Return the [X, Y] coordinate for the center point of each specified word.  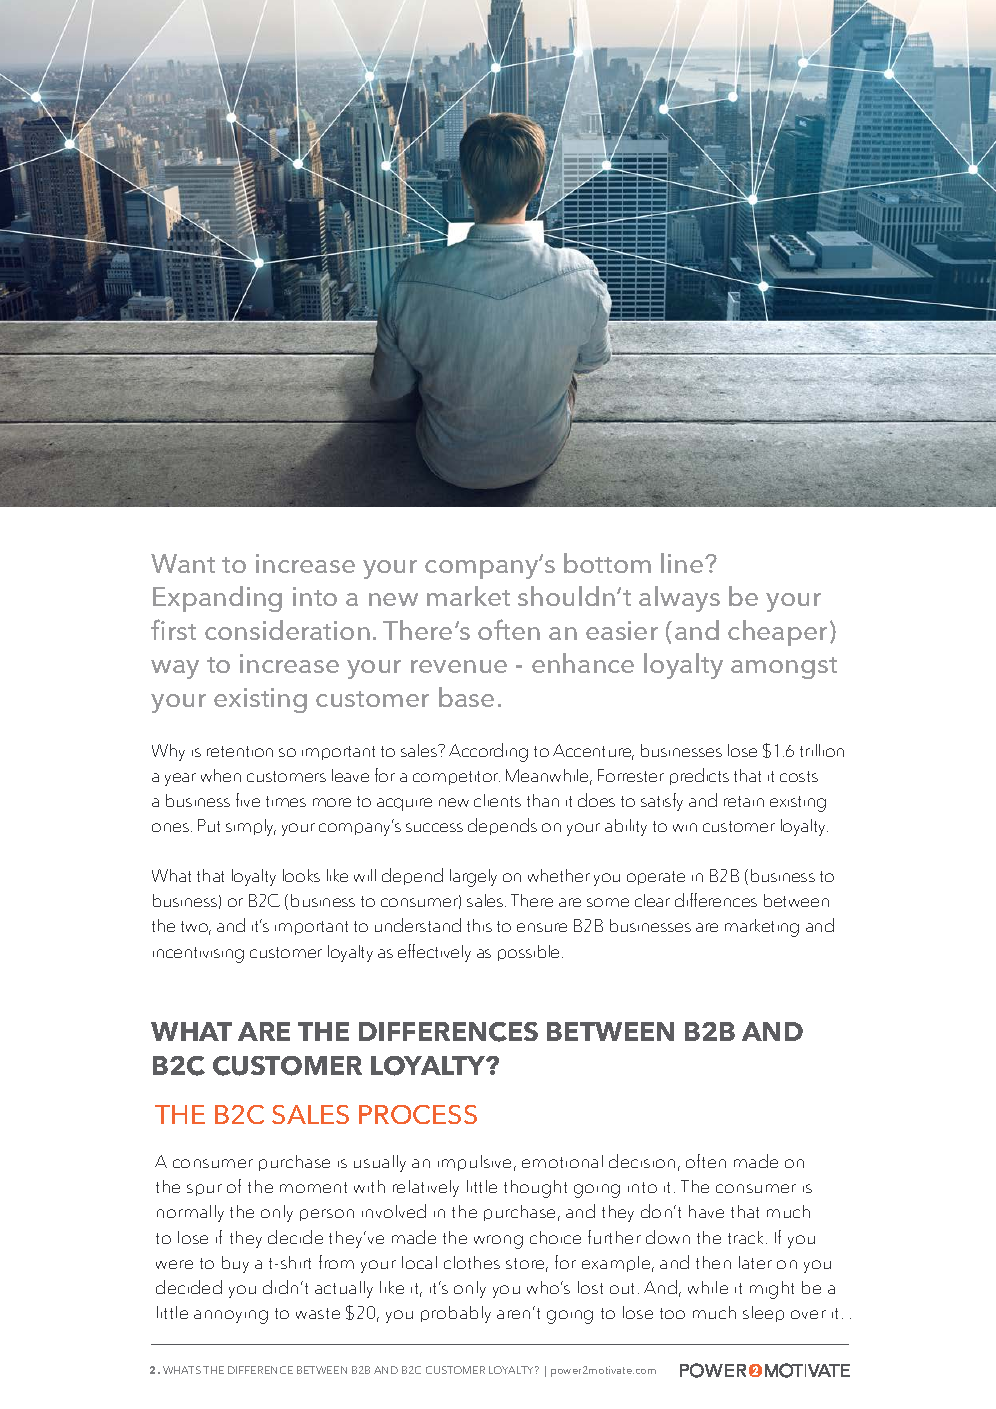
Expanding [217, 599]
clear [652, 900]
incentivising [198, 955]
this [479, 925]
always [679, 599]
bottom [607, 563]
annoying [231, 1317]
